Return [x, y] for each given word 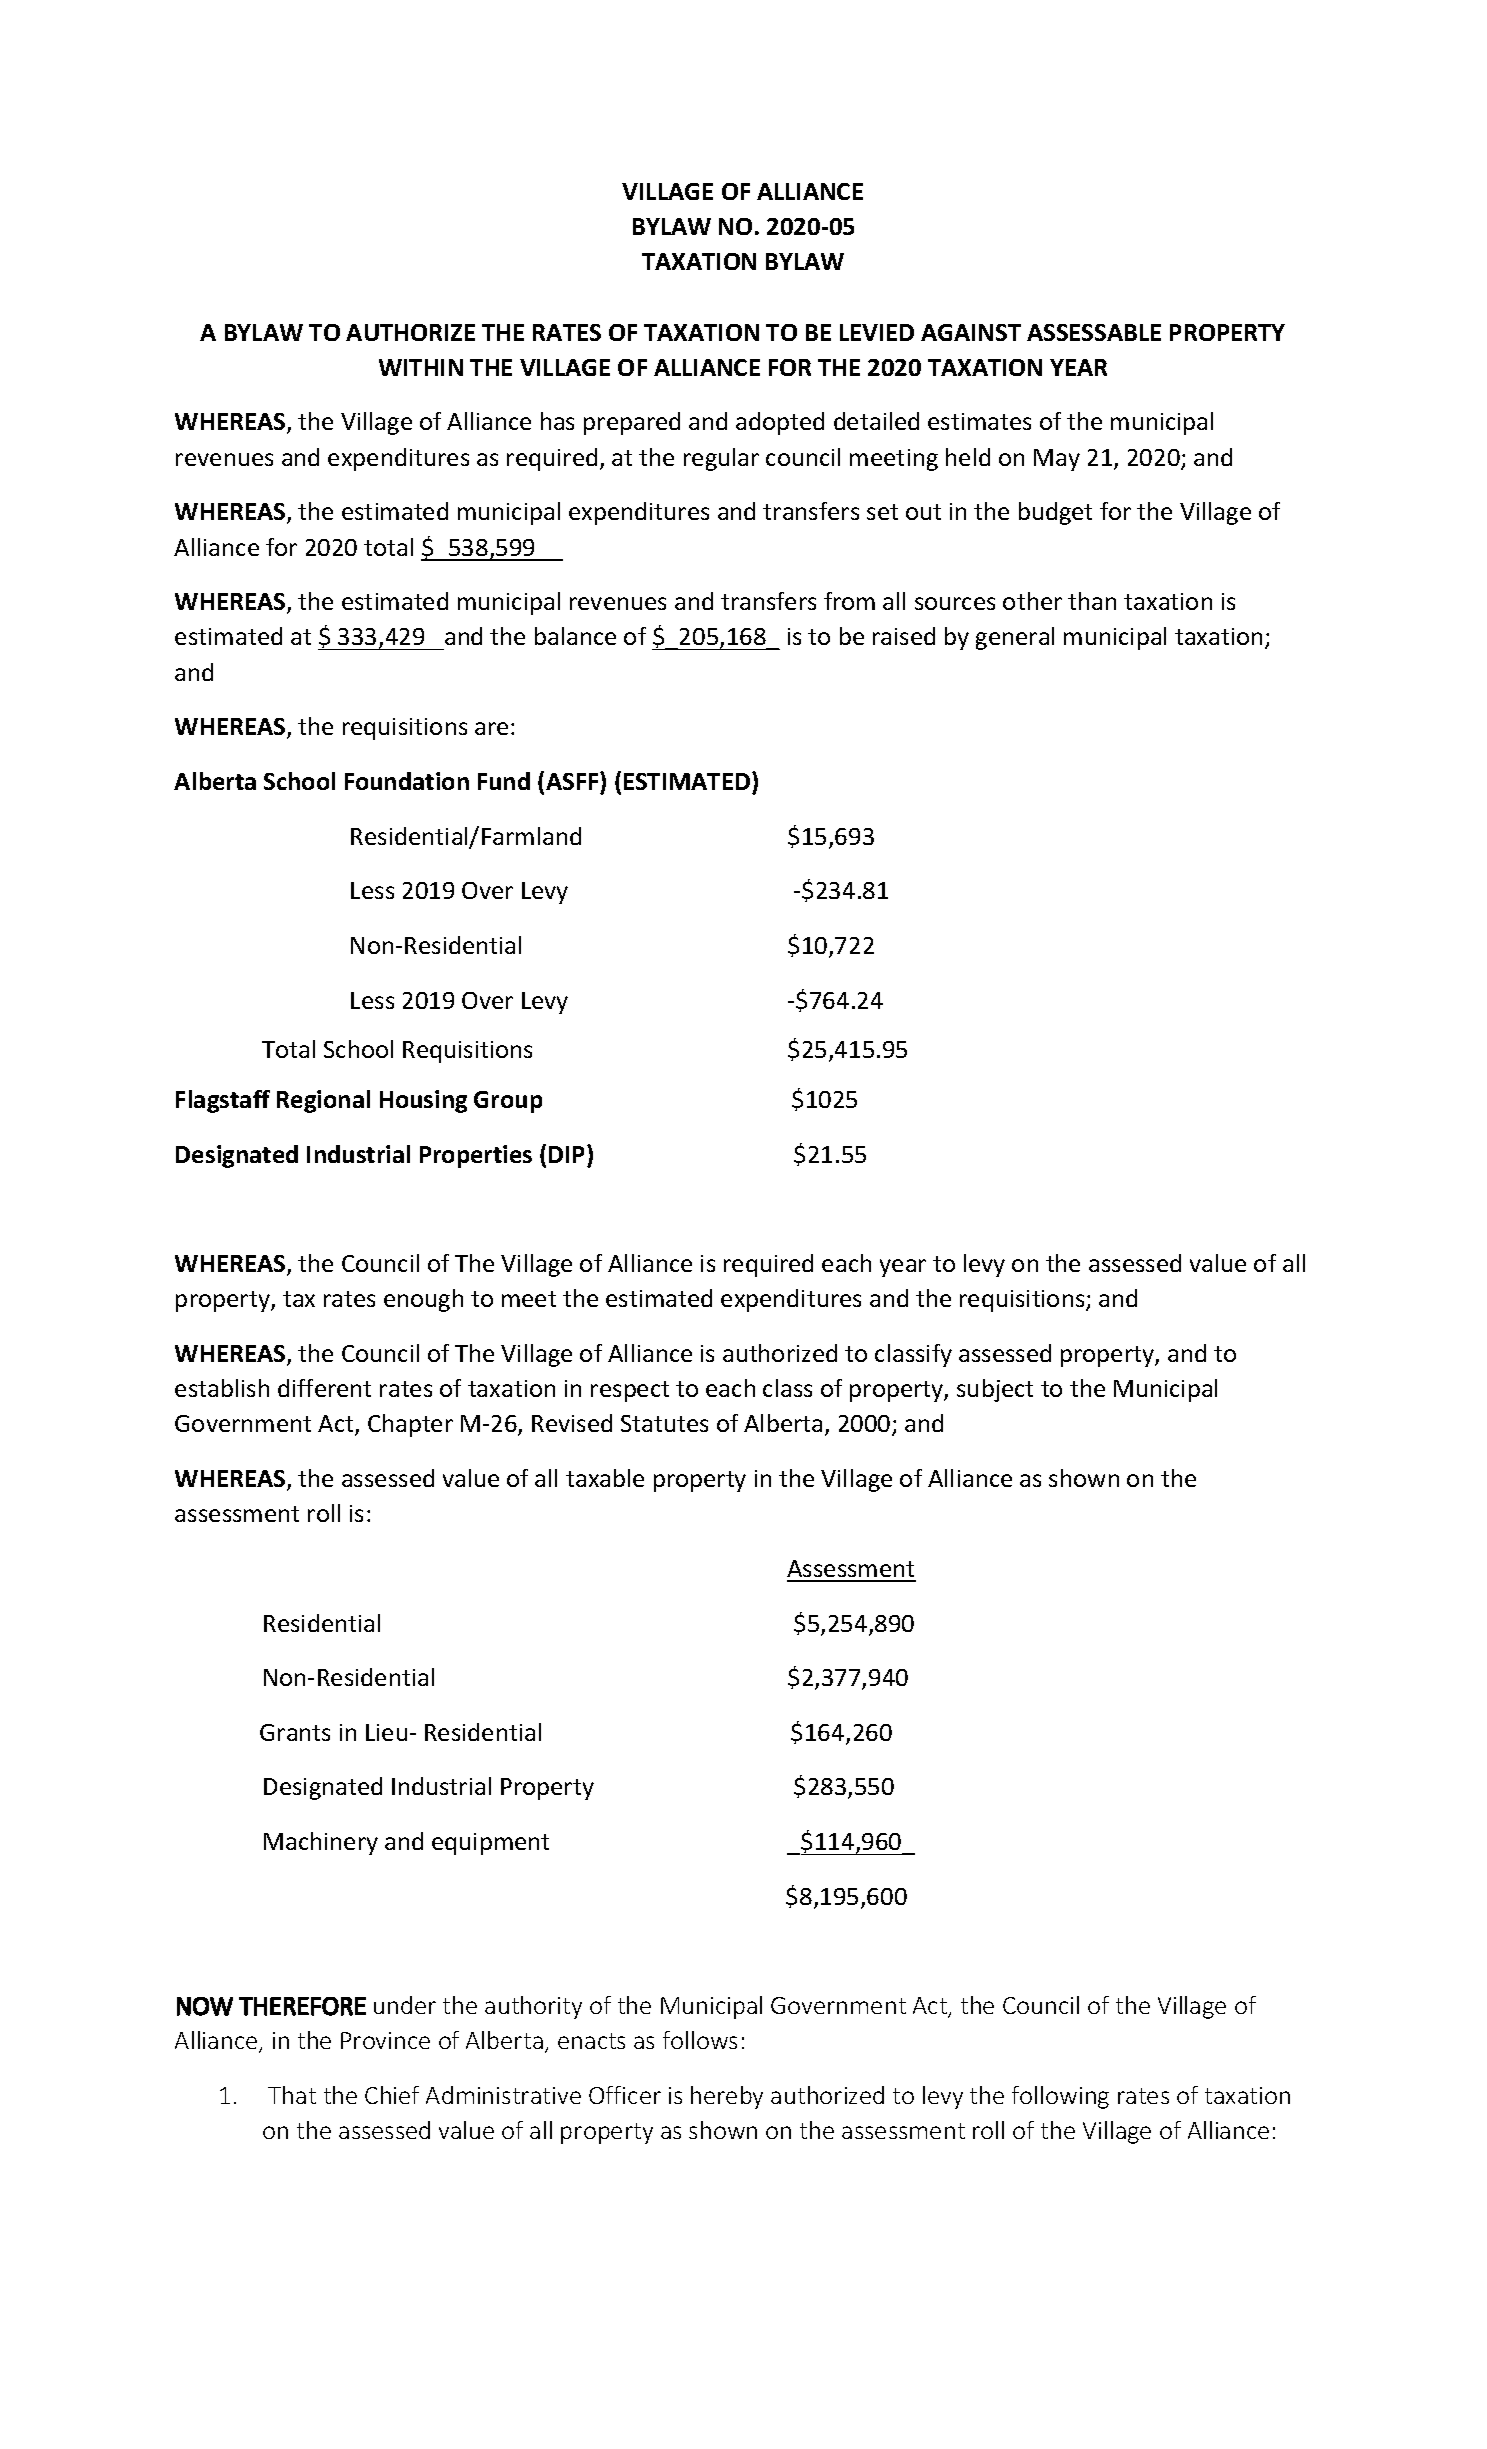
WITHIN [421, 367]
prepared [632, 423]
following [1060, 2097]
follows [700, 2040]
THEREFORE [302, 2006]
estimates [979, 421]
